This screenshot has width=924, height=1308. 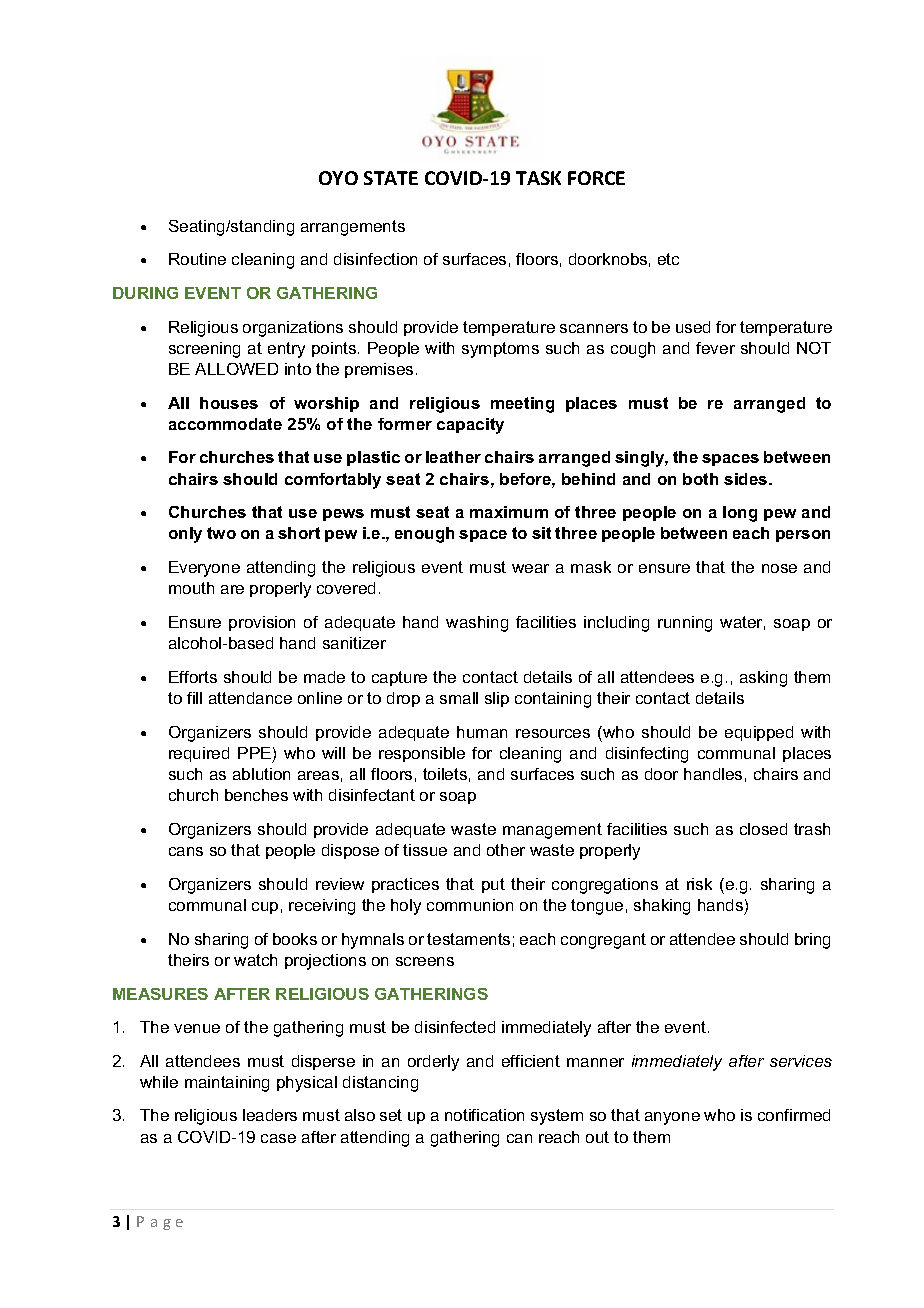 I want to click on etc, so click(x=668, y=259).
